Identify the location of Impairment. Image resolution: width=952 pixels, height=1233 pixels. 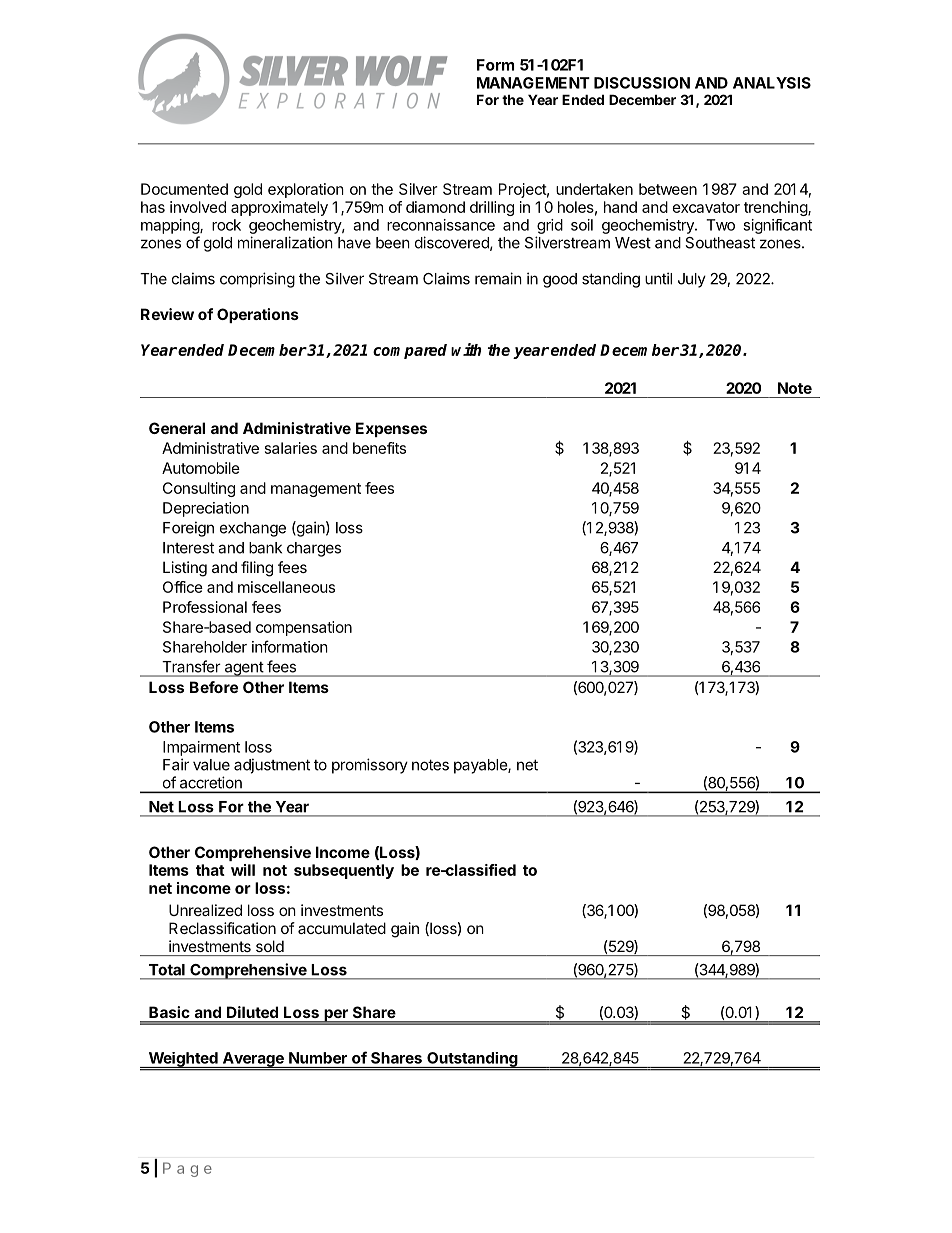
(201, 748).
